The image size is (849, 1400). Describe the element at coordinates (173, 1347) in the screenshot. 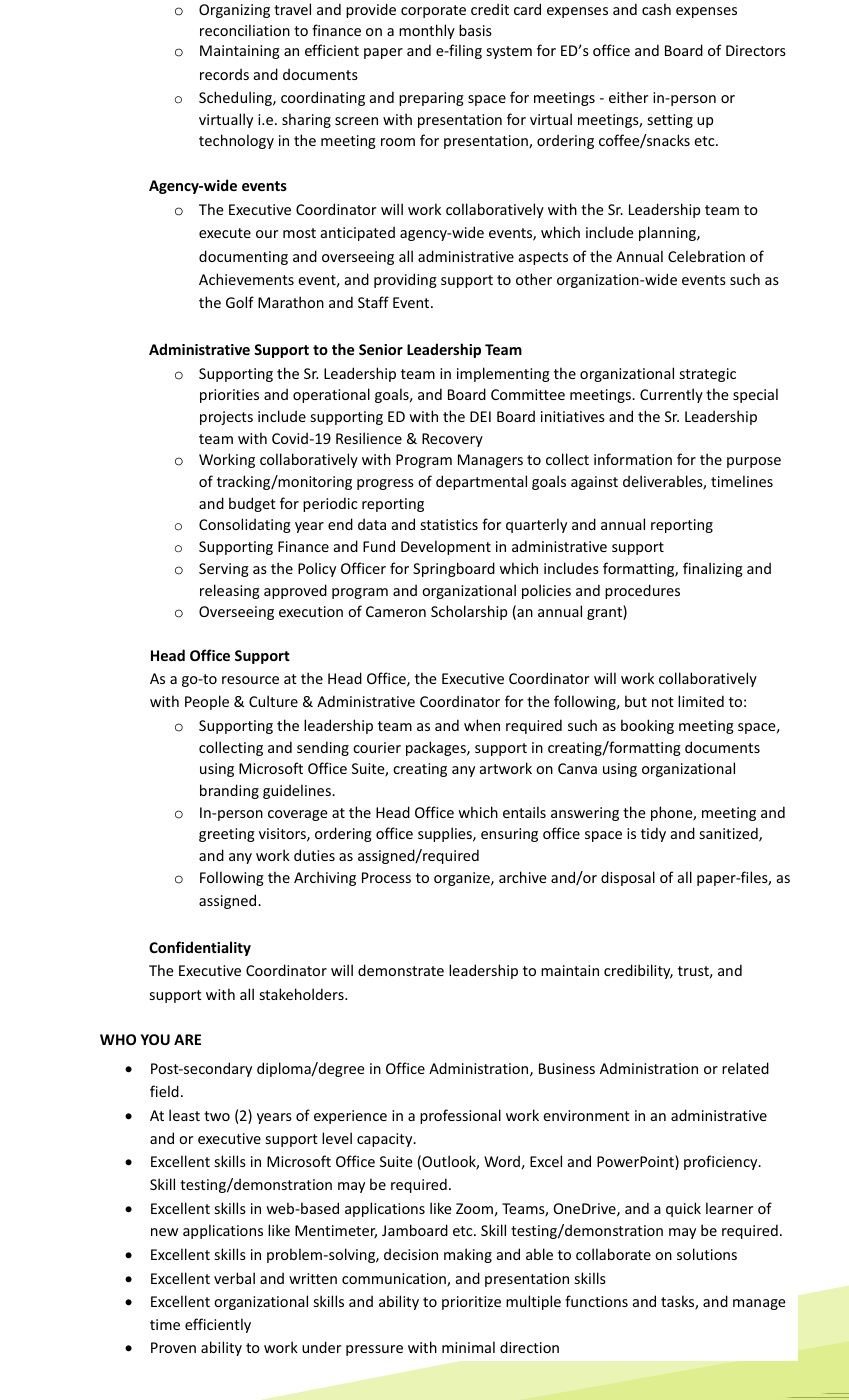

I see `Proven` at that location.
